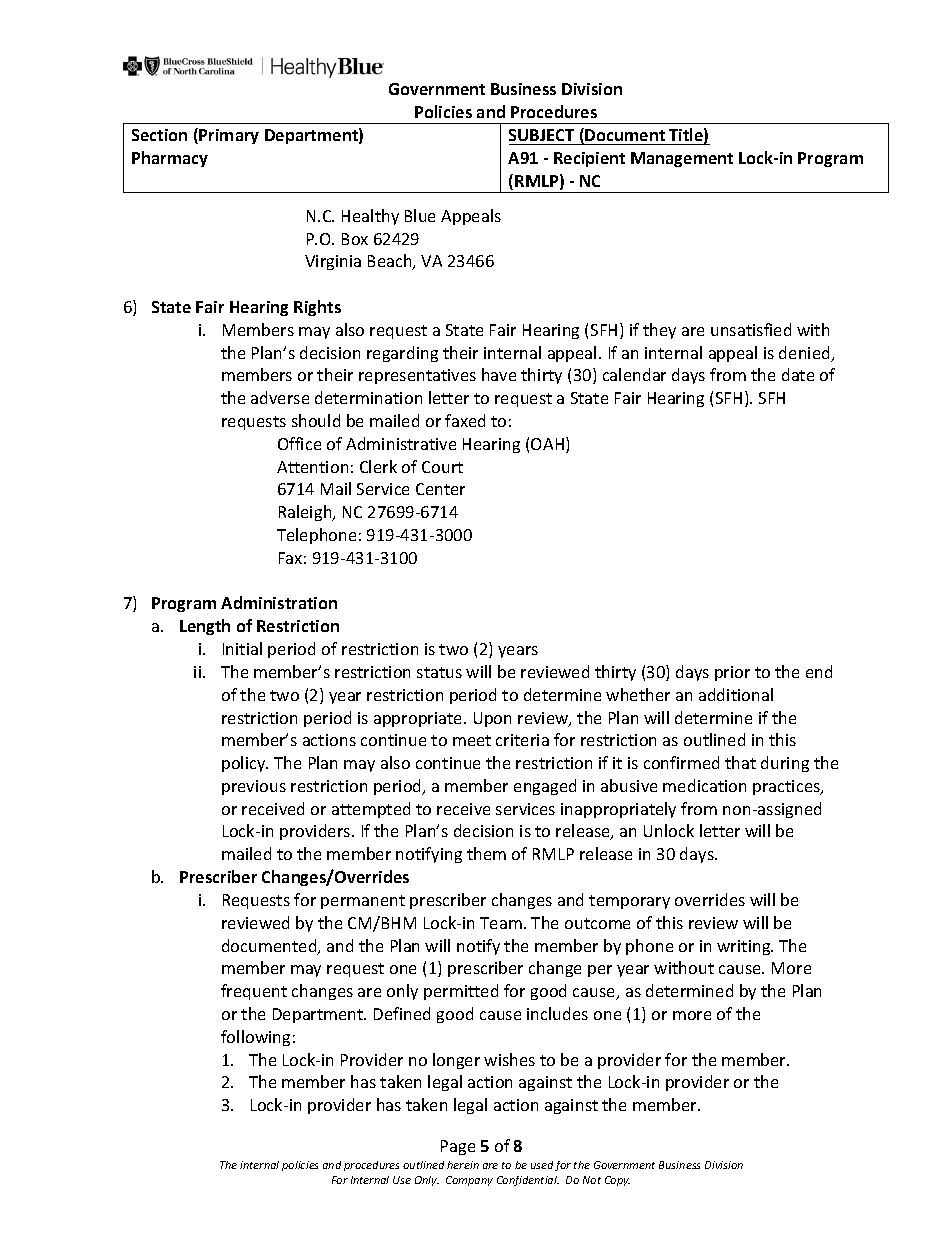 This document has height=1233, width=952. What do you see at coordinates (255, 1038) in the document?
I see `following` at bounding box center [255, 1038].
